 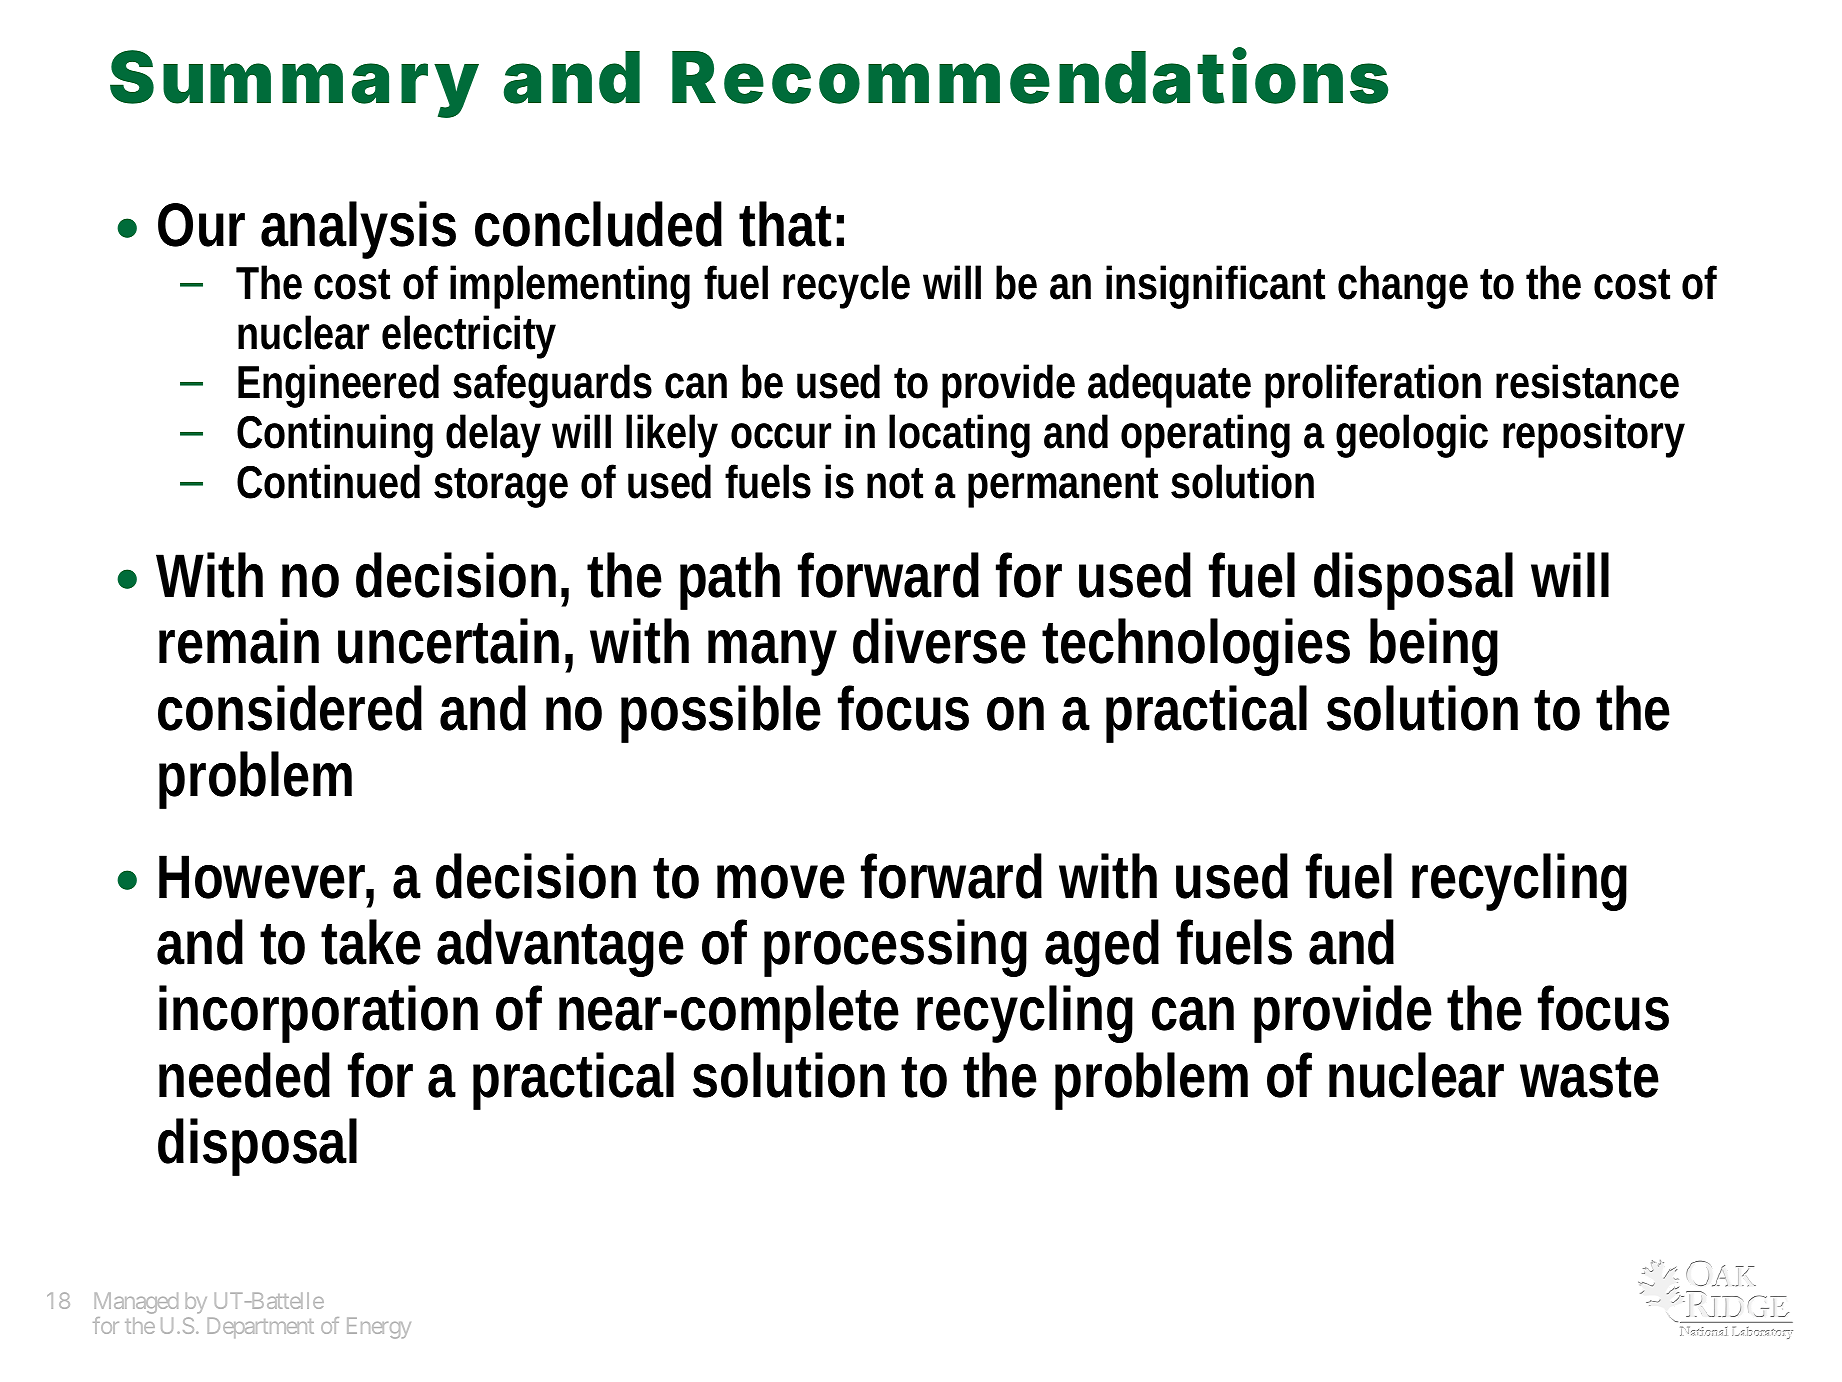 What do you see at coordinates (1403, 287) in the screenshot?
I see `change` at bounding box center [1403, 287].
